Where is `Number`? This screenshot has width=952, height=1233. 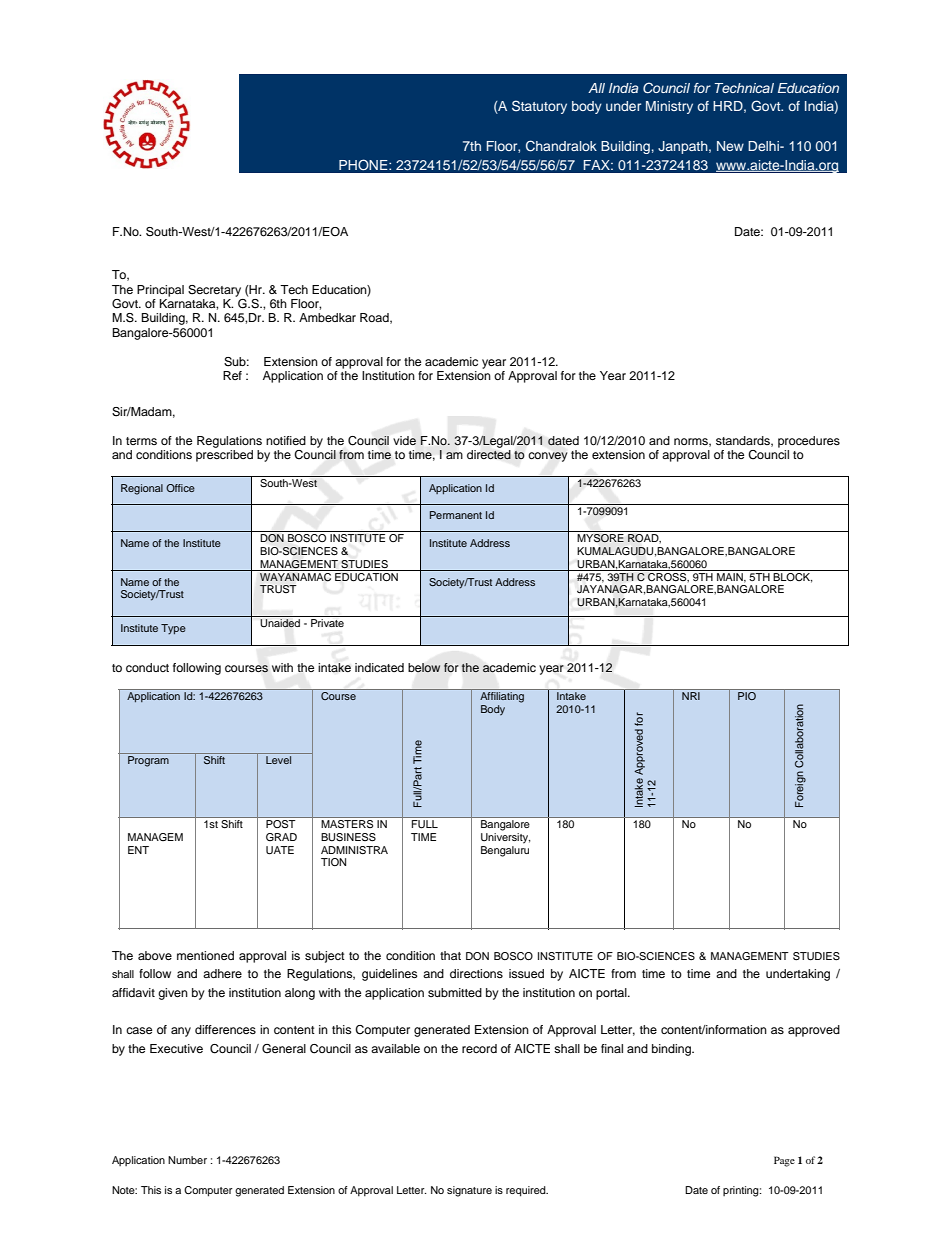
Number is located at coordinates (187, 1160).
